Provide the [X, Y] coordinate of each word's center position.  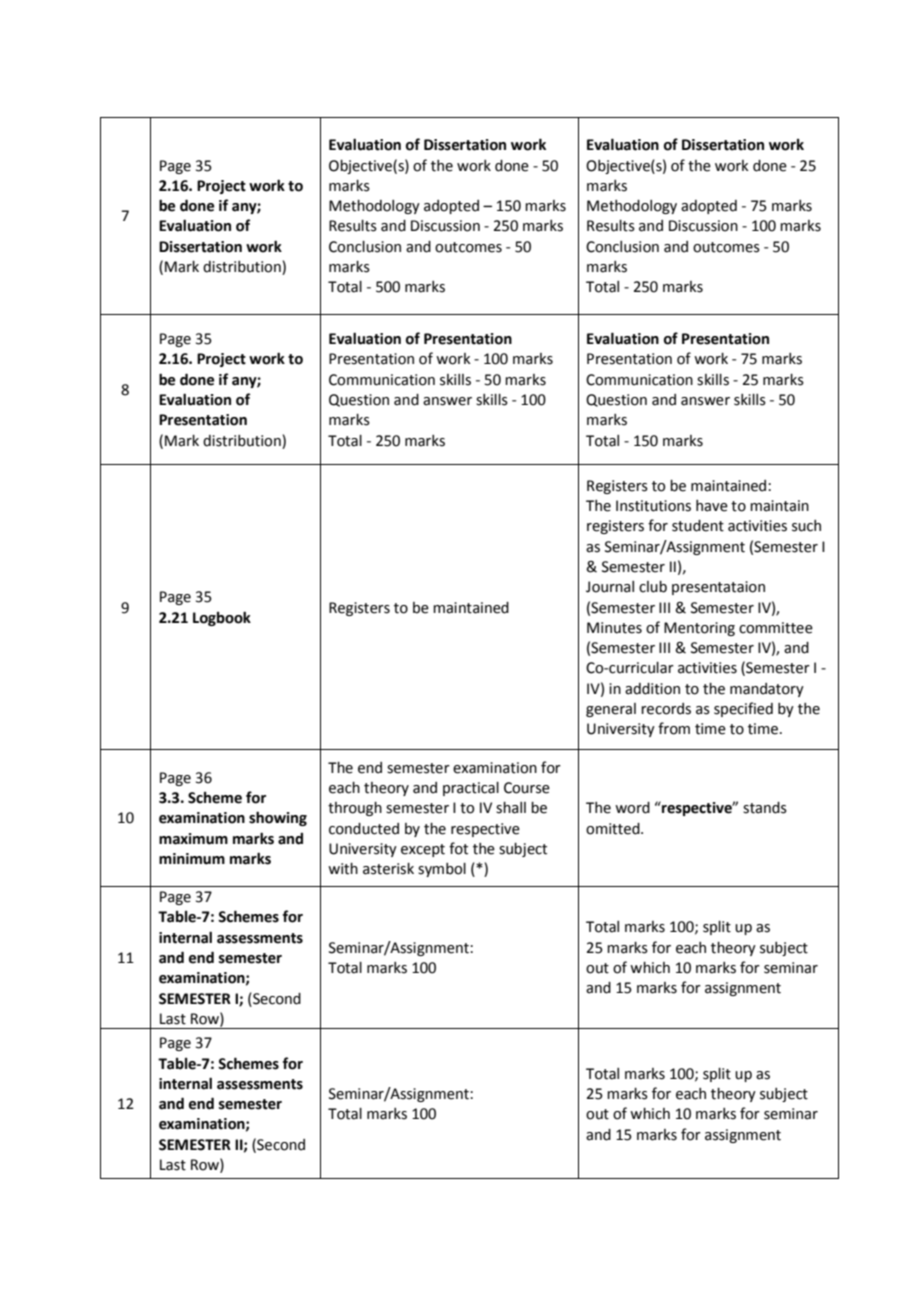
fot [458, 848]
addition [652, 689]
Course [527, 788]
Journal [610, 587]
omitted [614, 829]
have [712, 506]
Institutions [653, 506]
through [355, 809]
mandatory [767, 690]
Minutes [614, 628]
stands [765, 808]
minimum [192, 859]
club [653, 587]
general [611, 710]
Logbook [222, 618]
